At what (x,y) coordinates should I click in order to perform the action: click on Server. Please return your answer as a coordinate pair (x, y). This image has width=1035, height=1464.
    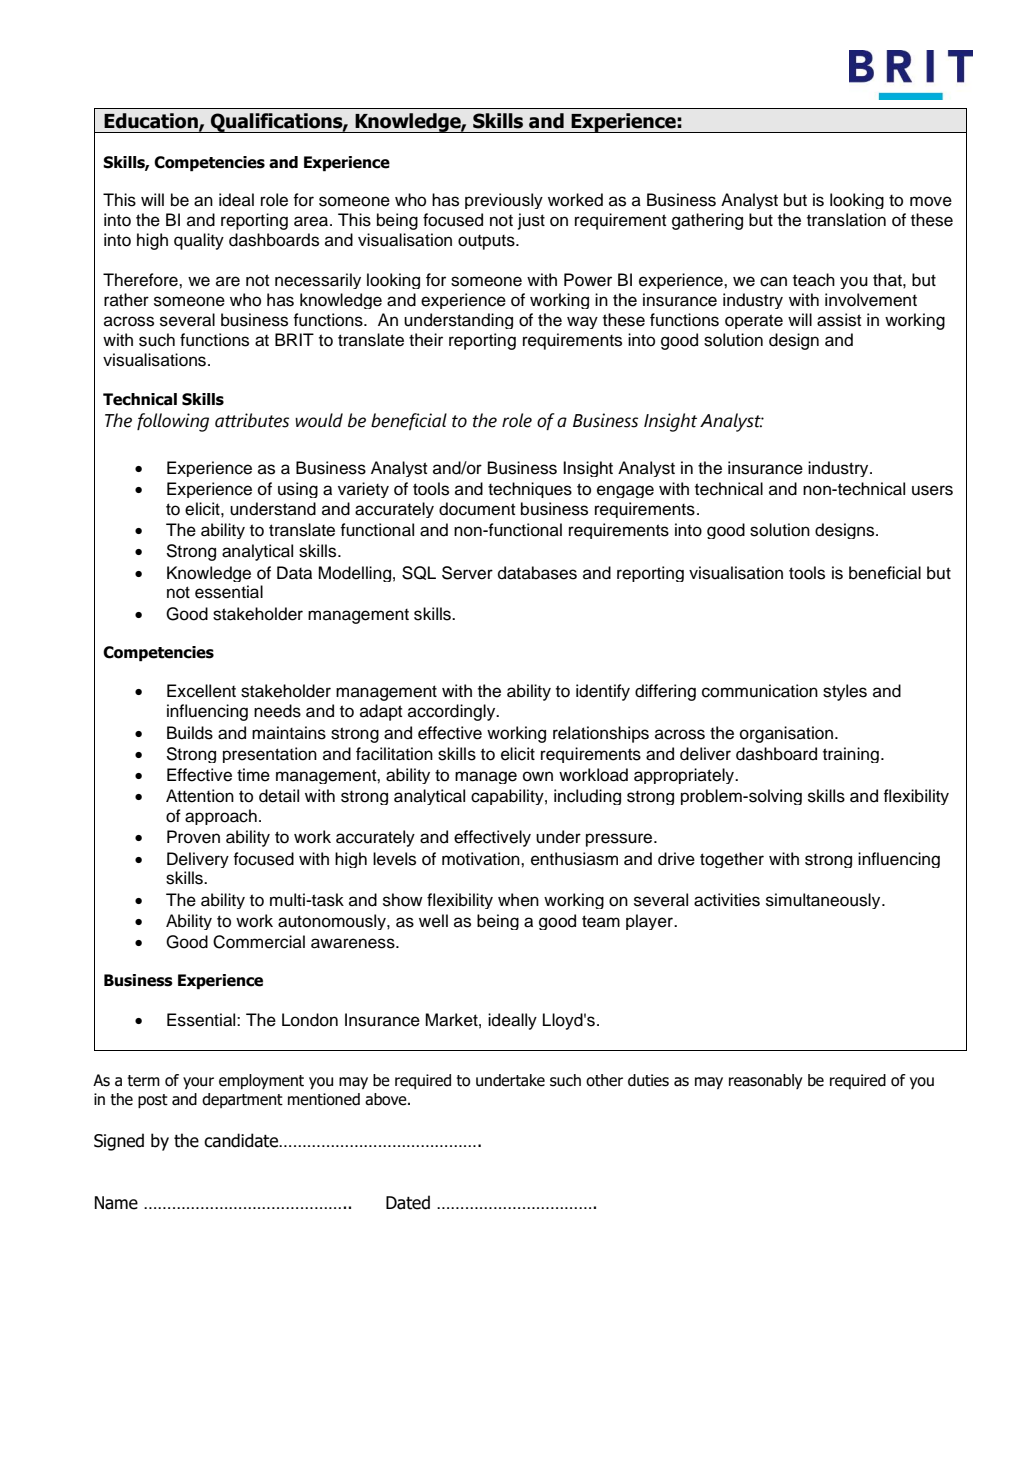
    Looking at the image, I should click on (467, 573).
